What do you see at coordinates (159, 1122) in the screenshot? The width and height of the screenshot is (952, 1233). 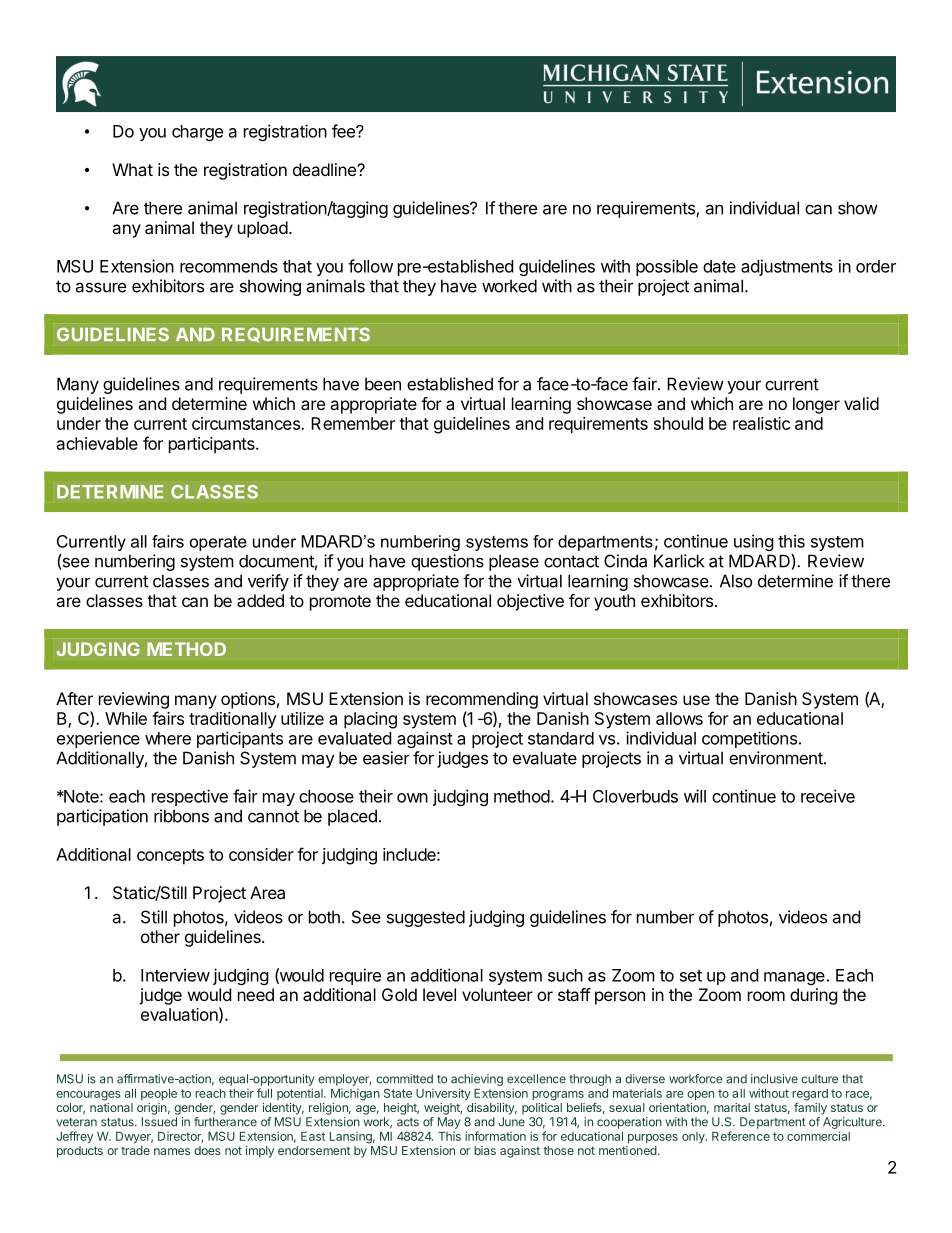 I see `Issued` at bounding box center [159, 1122].
